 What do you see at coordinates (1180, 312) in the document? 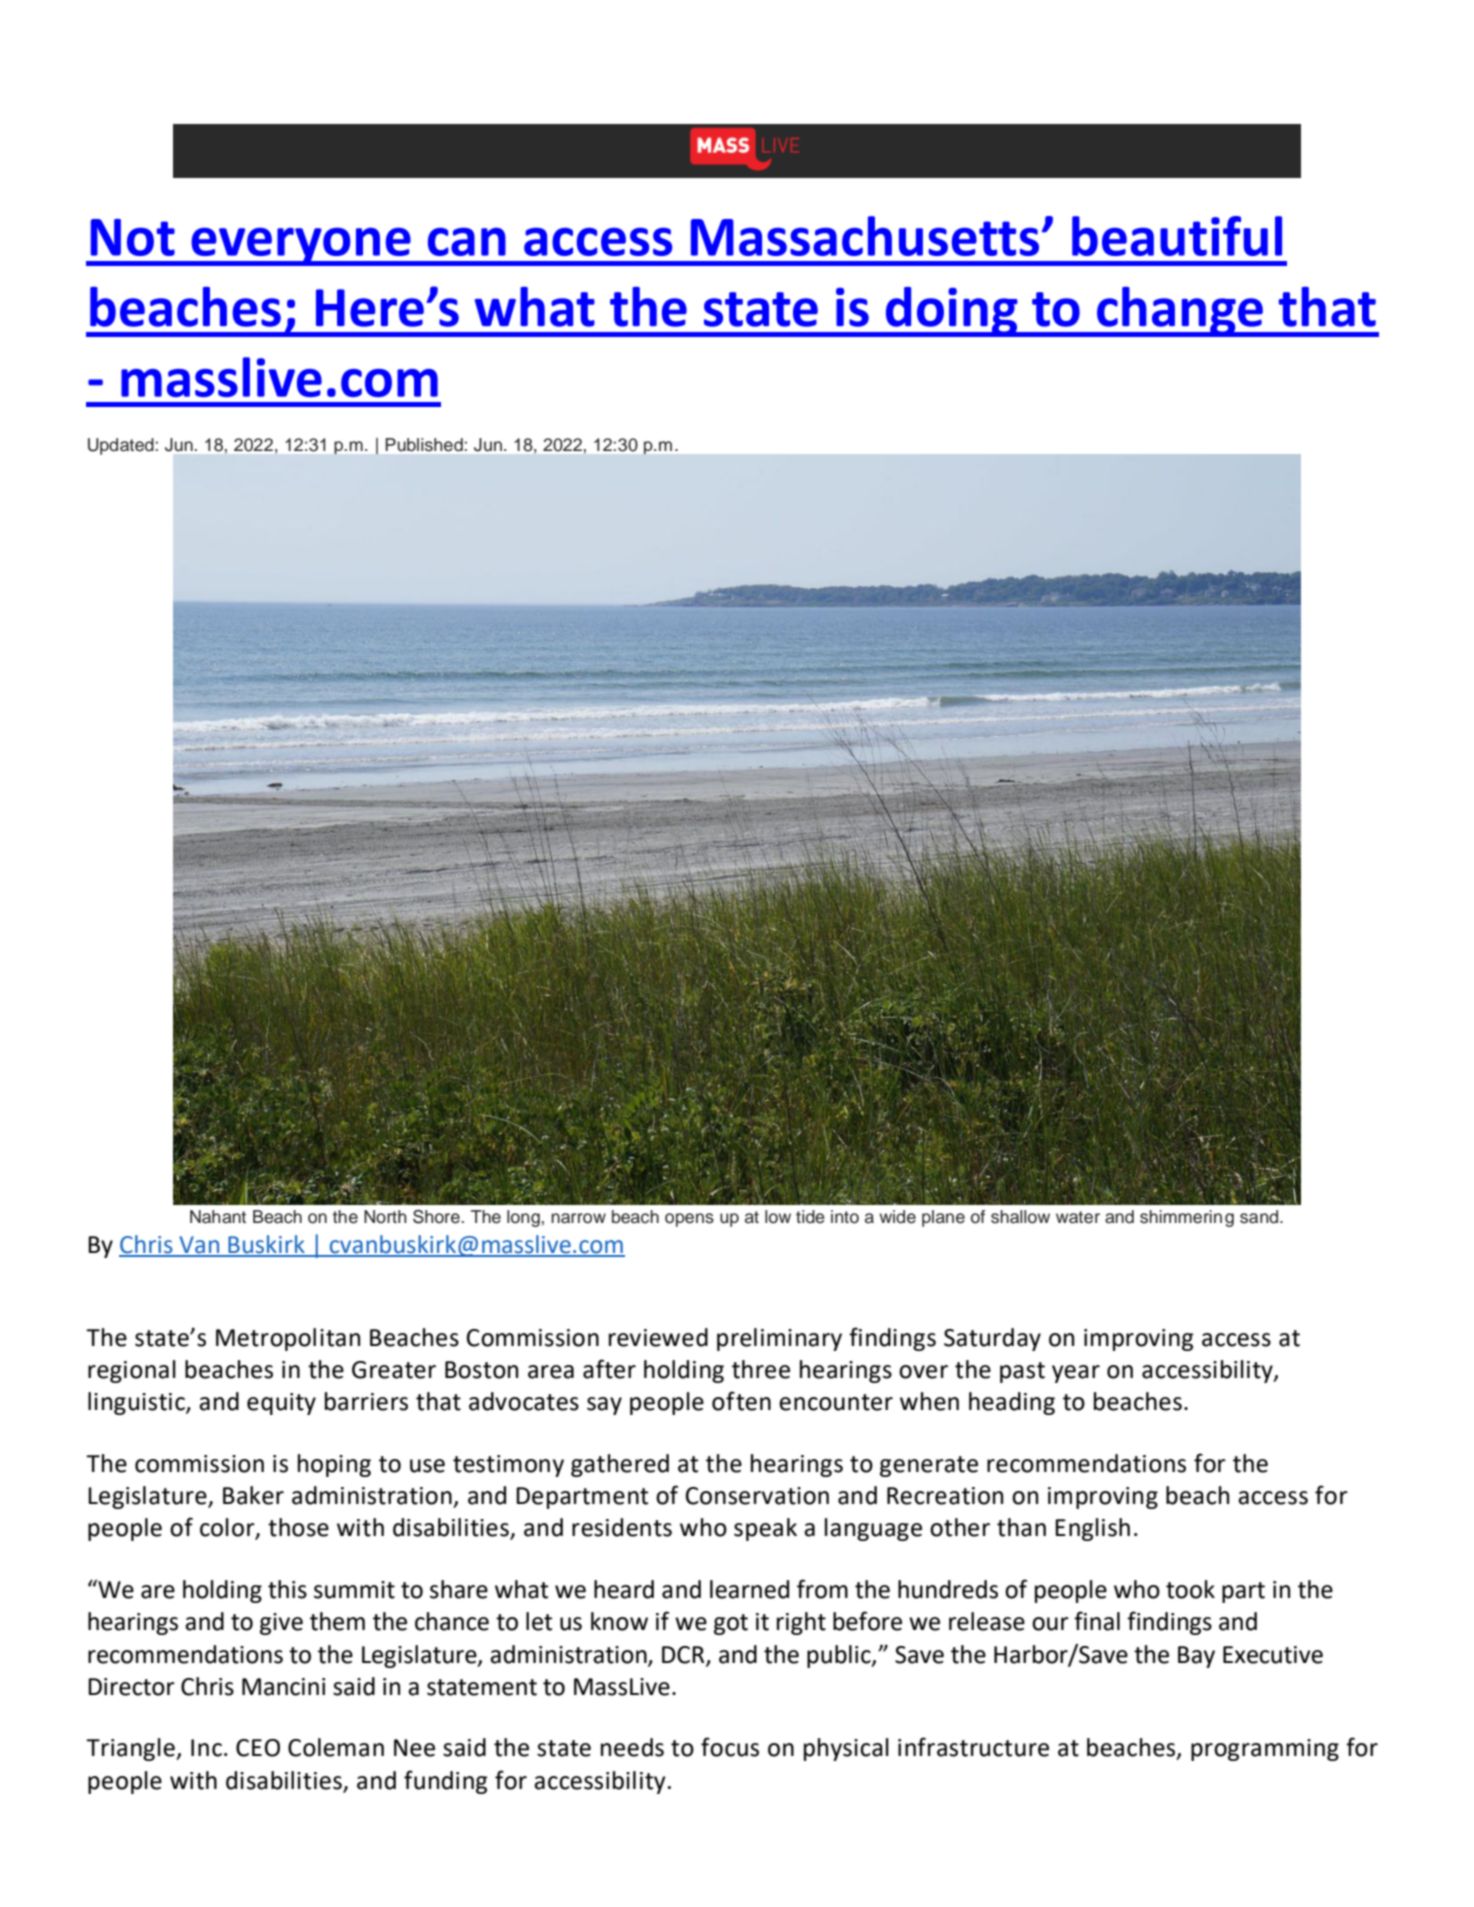
I see `change` at bounding box center [1180, 312].
